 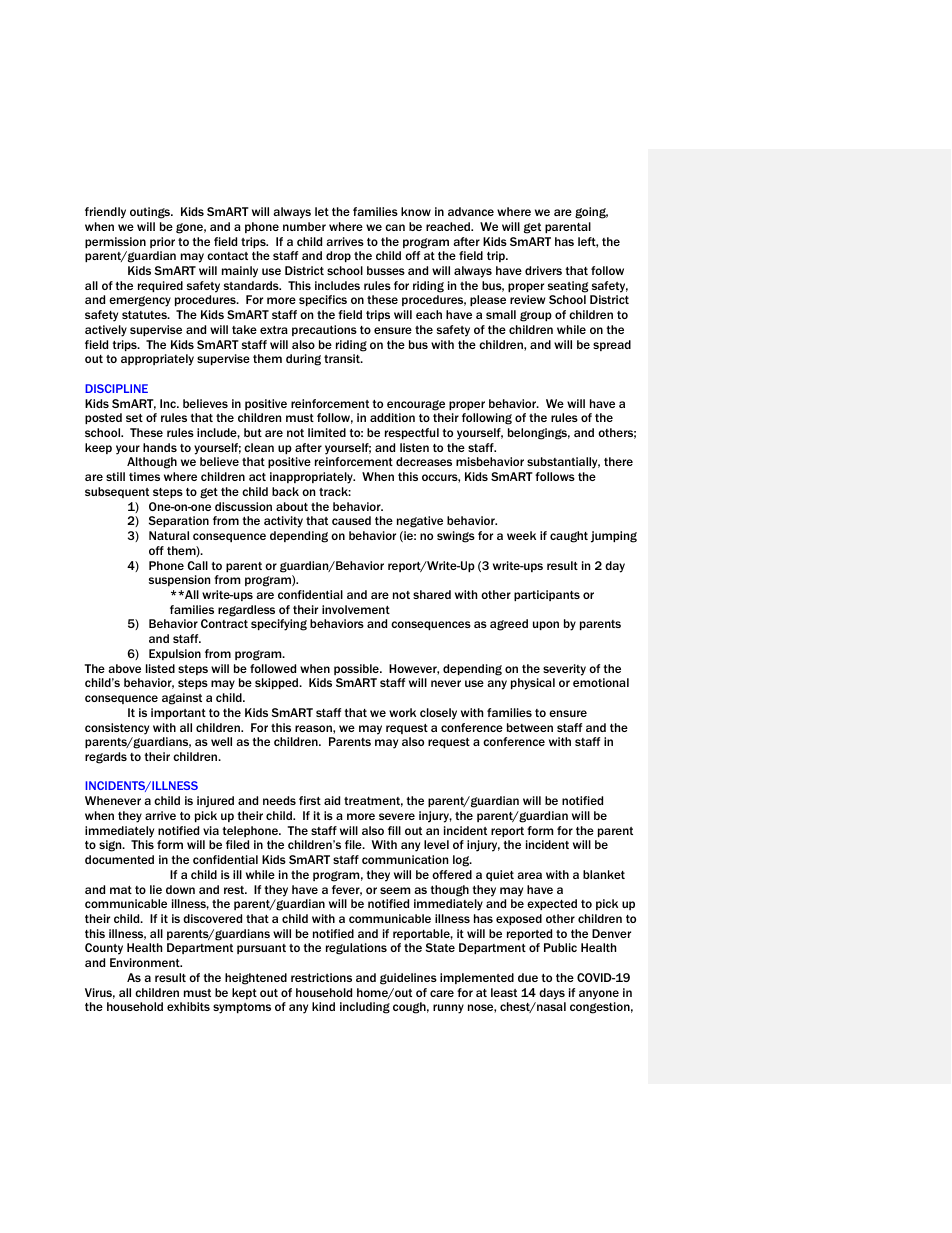 What do you see at coordinates (134, 418) in the screenshot?
I see `set` at bounding box center [134, 418].
